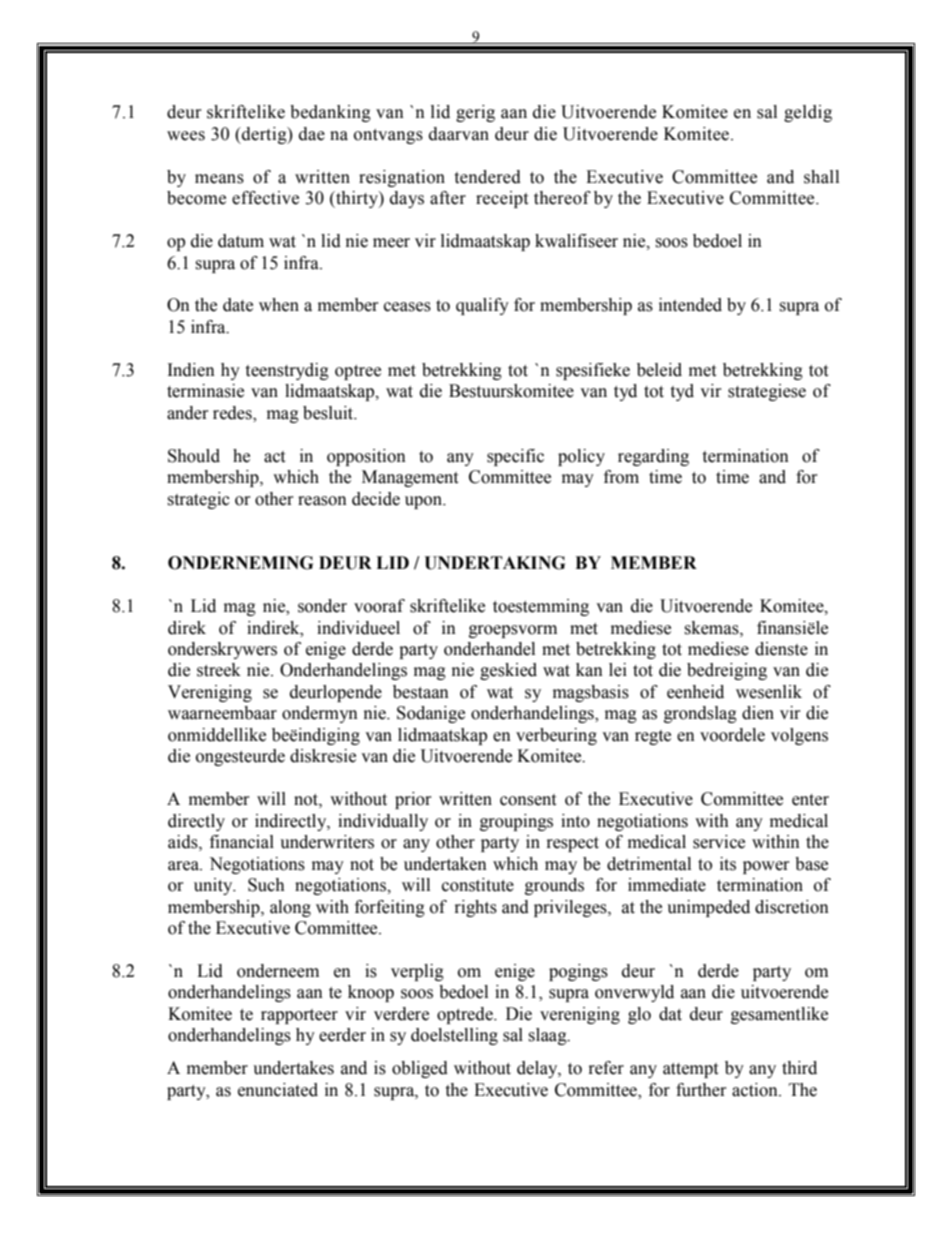  I want to click on means, so click(219, 179).
